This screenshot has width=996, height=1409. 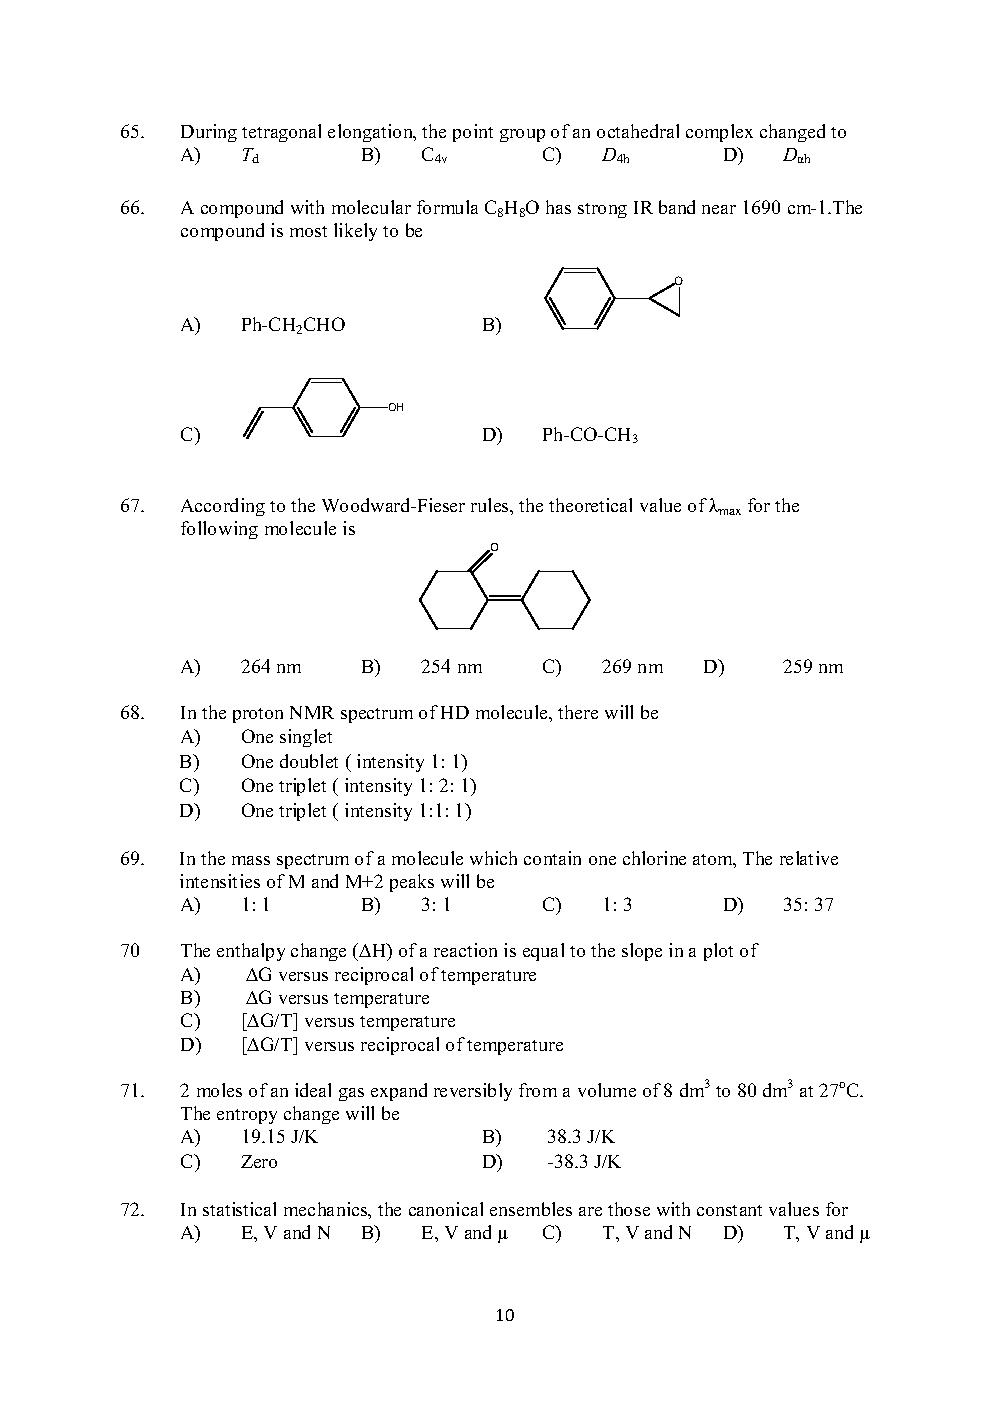 I want to click on During, so click(x=209, y=133).
